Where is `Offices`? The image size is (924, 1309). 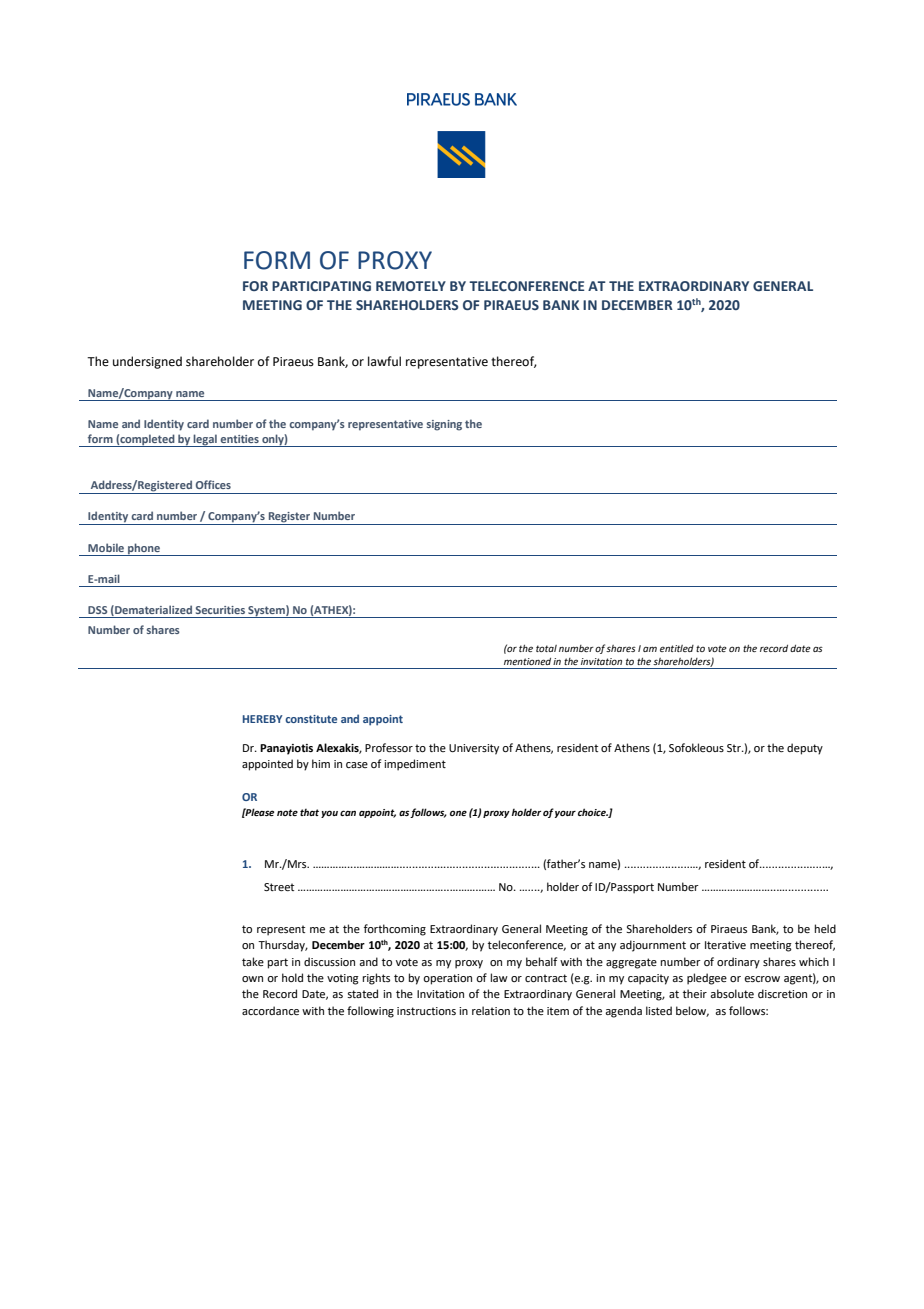 Offices is located at coordinates (213, 484).
